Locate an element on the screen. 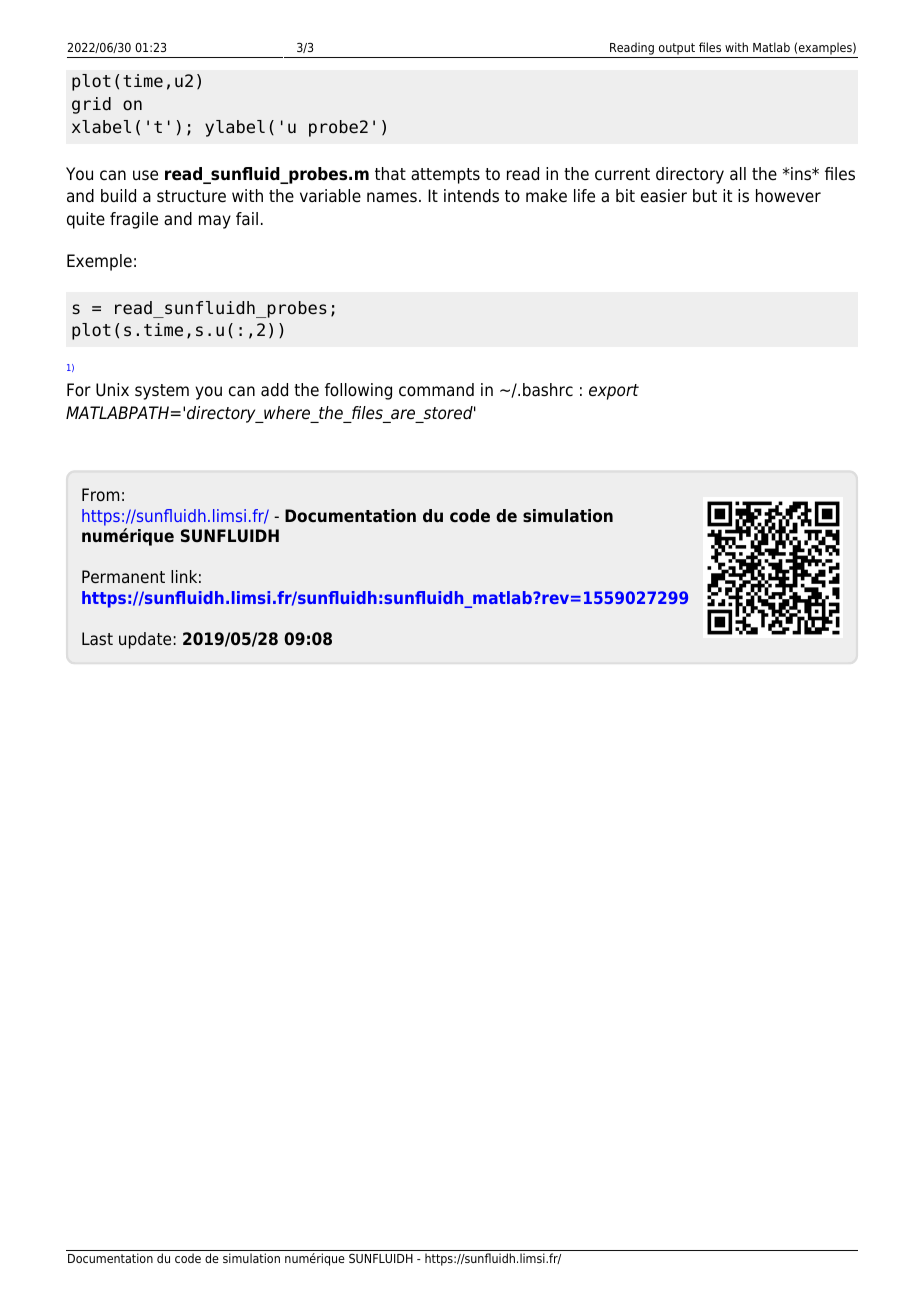 The width and height of the screenshot is (924, 1308). command is located at coordinates (436, 390).
